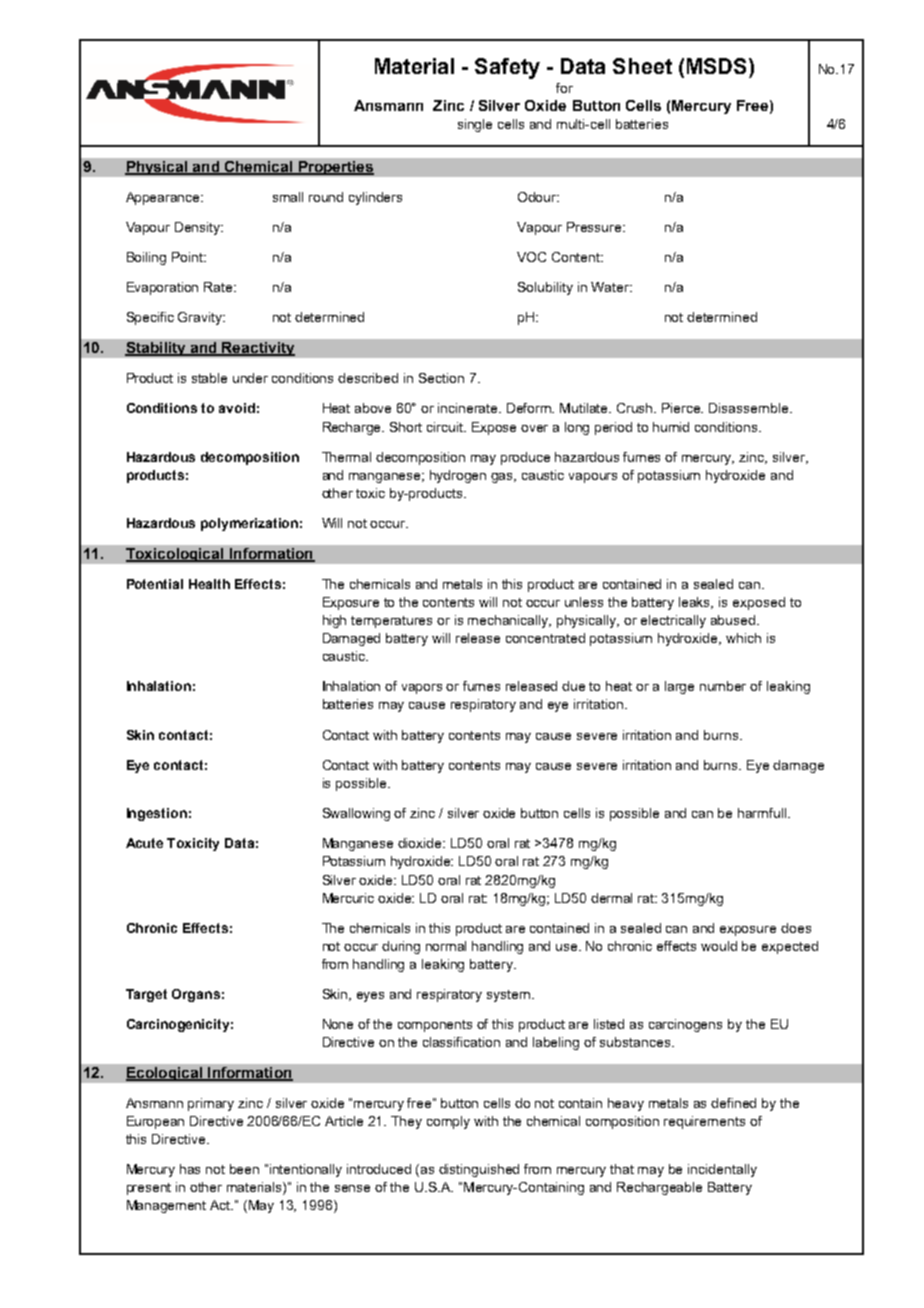 The image size is (924, 1308). Describe the element at coordinates (209, 584) in the screenshot. I see `Health` at that location.
